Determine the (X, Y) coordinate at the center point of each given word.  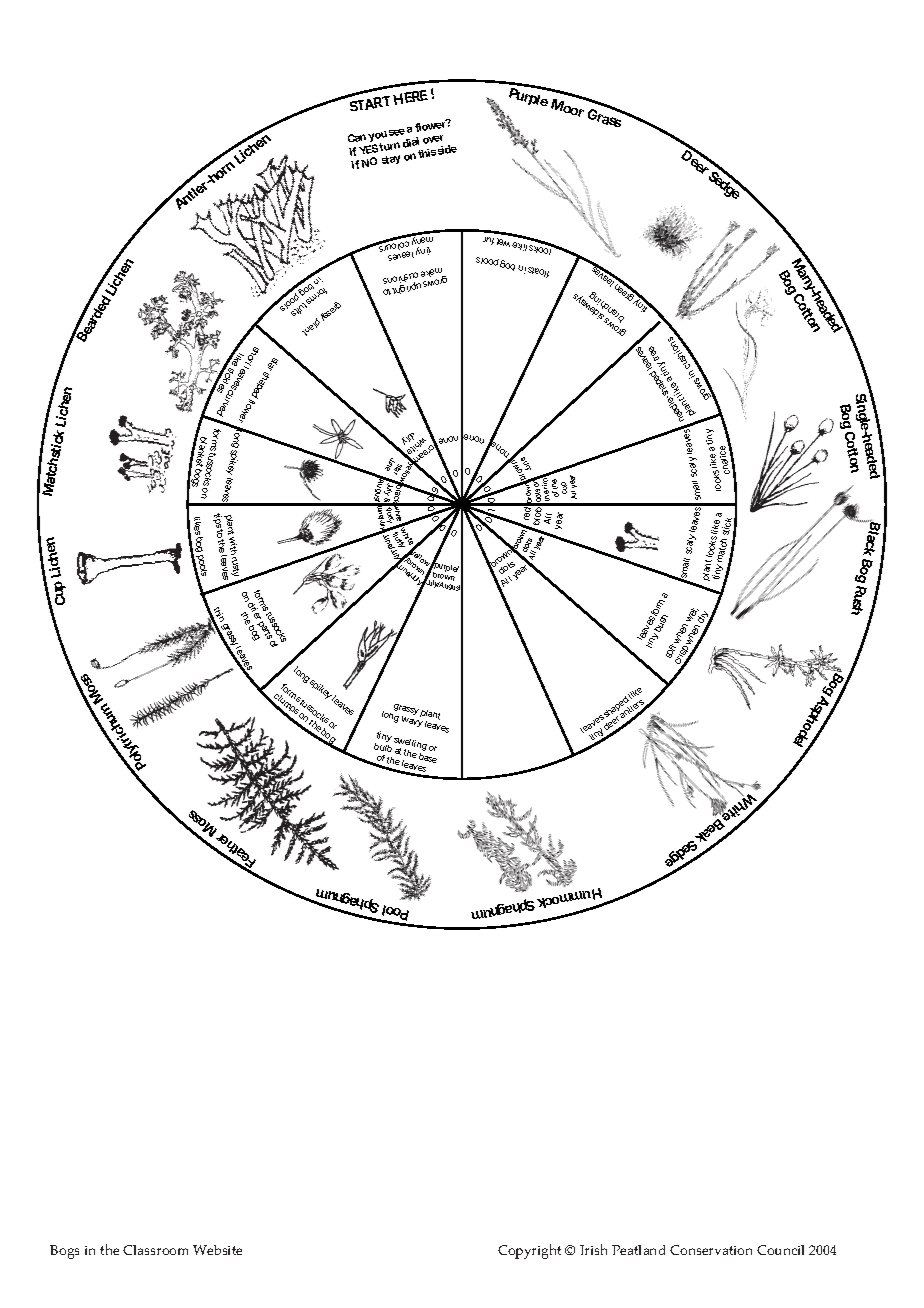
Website (217, 1250)
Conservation (711, 1250)
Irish (593, 1249)
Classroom (155, 1250)
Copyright (529, 1251)
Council (780, 1250)
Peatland (638, 1250)
